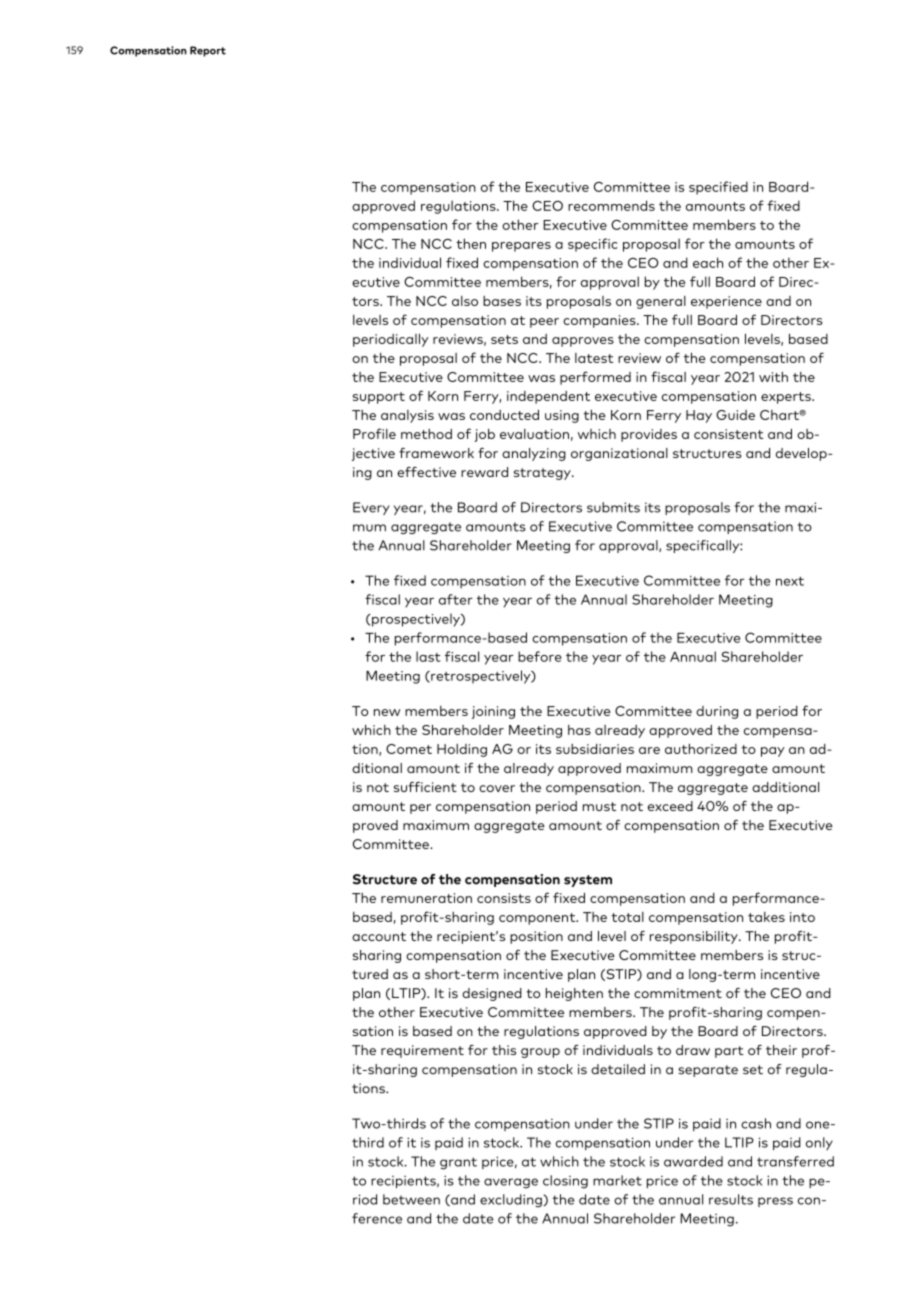  Describe the element at coordinates (790, 581) in the screenshot. I see `next` at that location.
